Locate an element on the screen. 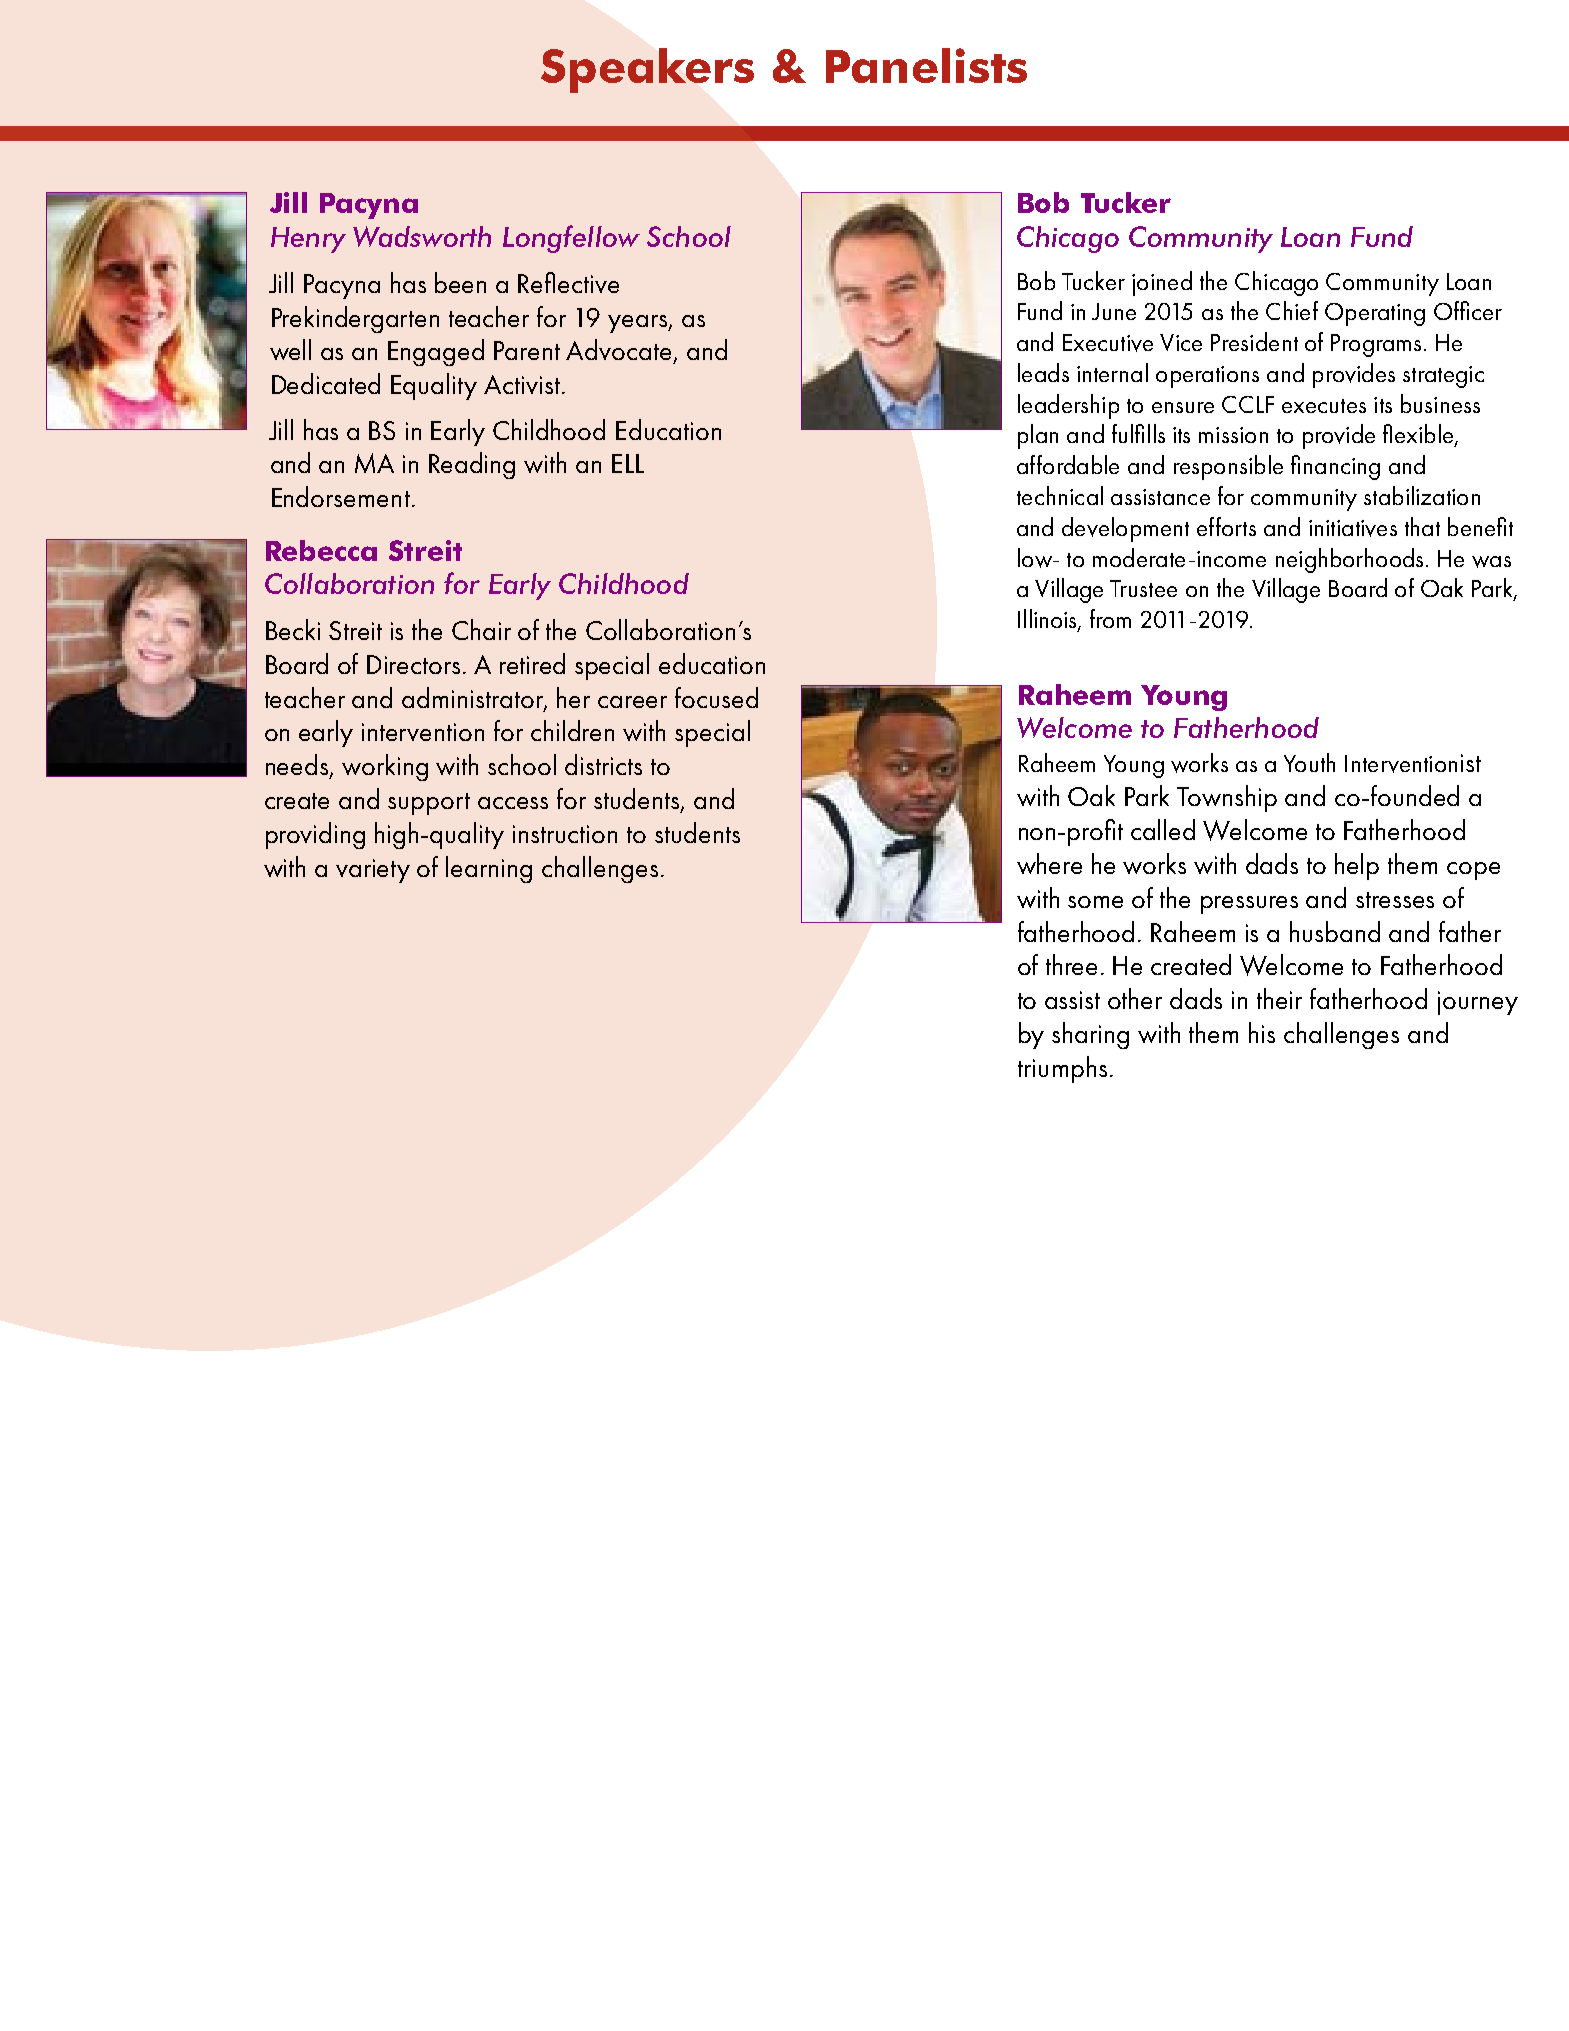 This screenshot has height=2031, width=1569. variety is located at coordinates (373, 871).
